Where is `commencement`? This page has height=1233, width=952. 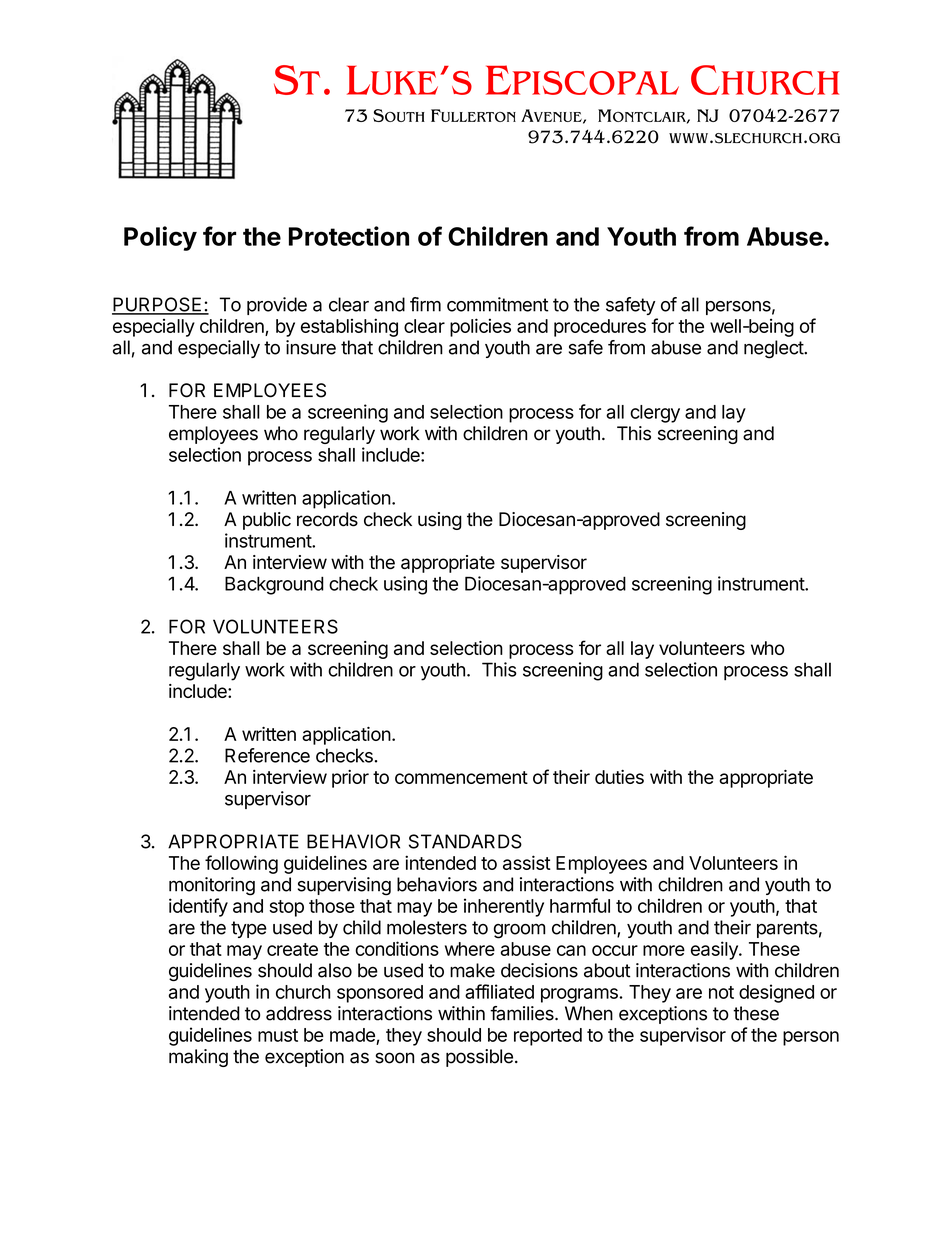
commencement is located at coordinates (461, 777).
